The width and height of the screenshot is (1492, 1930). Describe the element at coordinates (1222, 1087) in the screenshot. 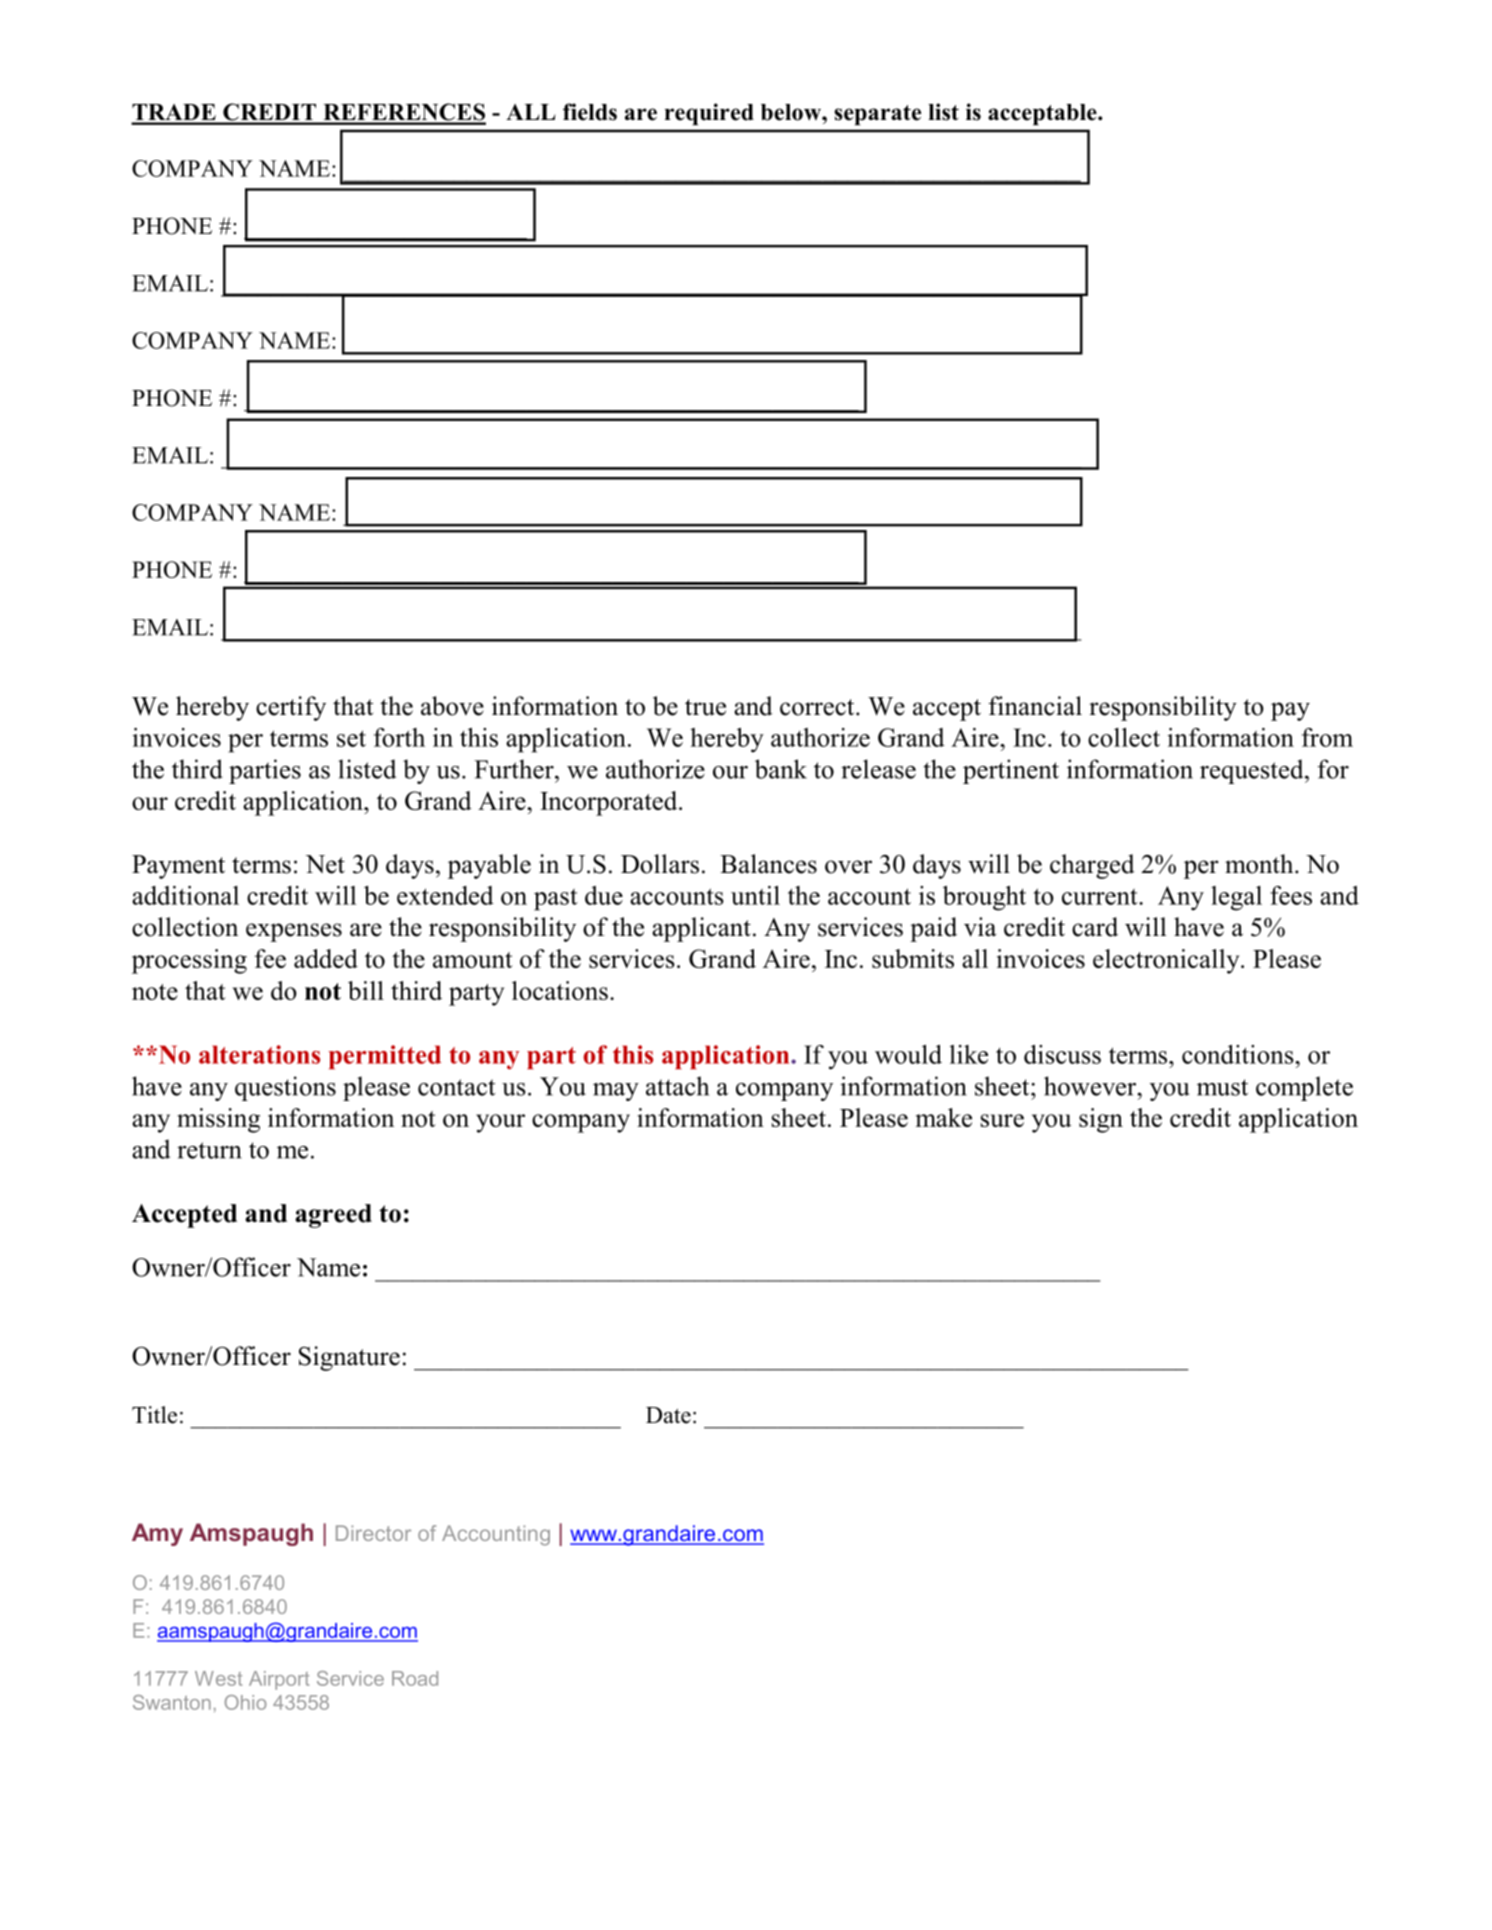

I see `must` at that location.
